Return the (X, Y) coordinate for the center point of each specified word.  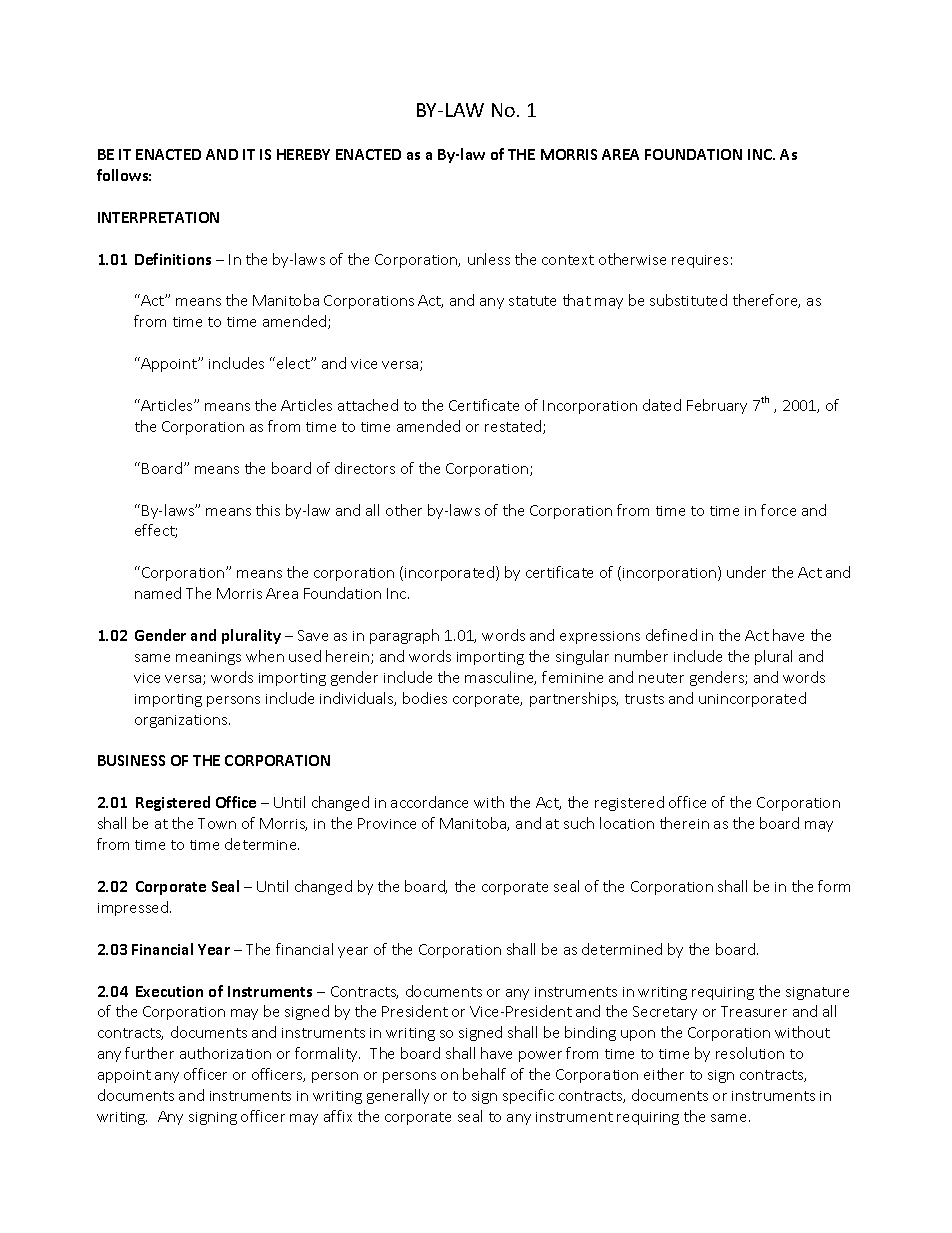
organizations (182, 721)
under (746, 572)
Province (387, 823)
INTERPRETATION (158, 217)
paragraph (404, 636)
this (268, 510)
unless (489, 259)
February (717, 406)
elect (294, 363)
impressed (133, 908)
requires (700, 261)
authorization (225, 1053)
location (627, 823)
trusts (644, 699)
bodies (425, 698)
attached (368, 405)
